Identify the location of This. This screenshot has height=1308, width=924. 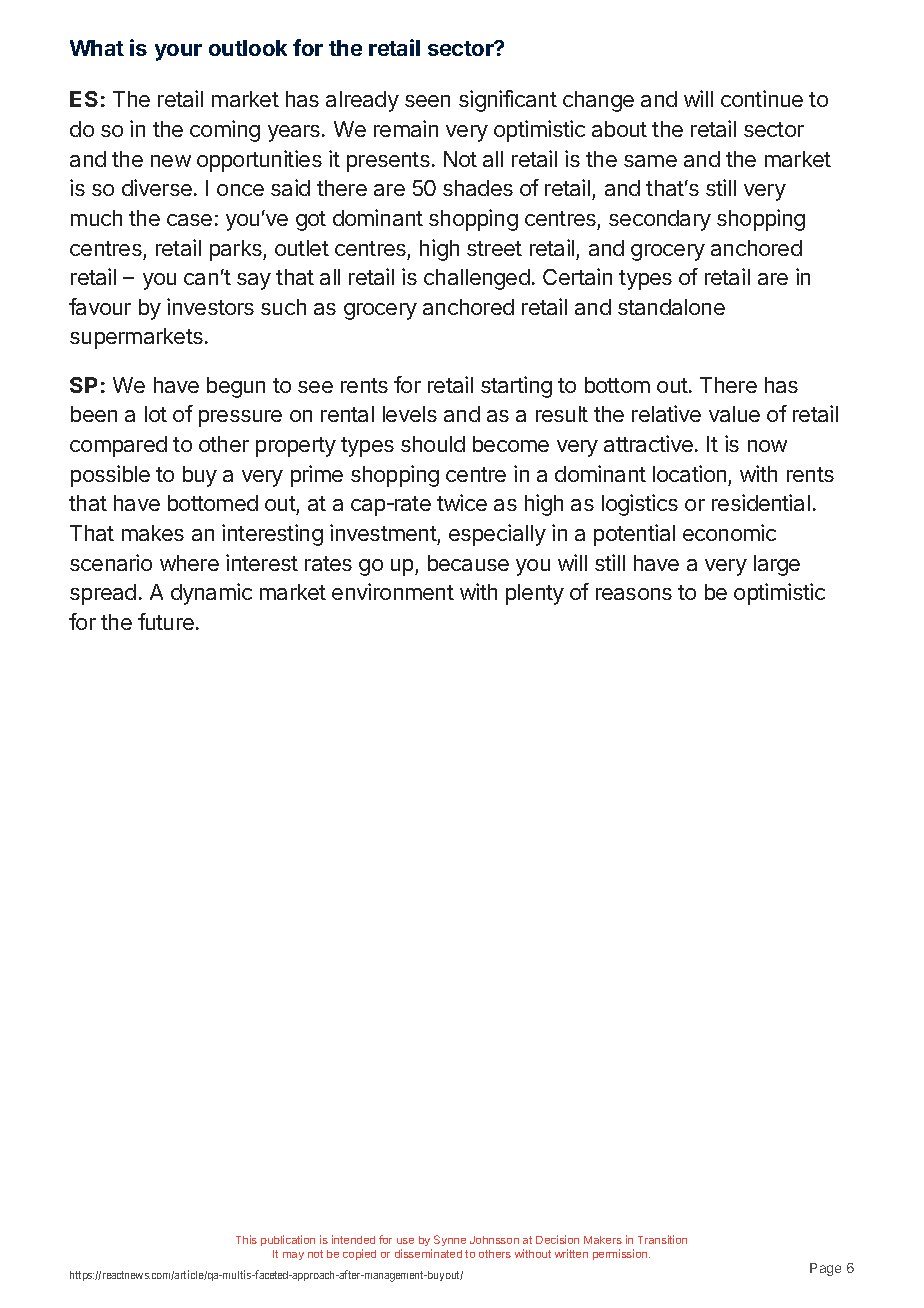
(246, 1239).
